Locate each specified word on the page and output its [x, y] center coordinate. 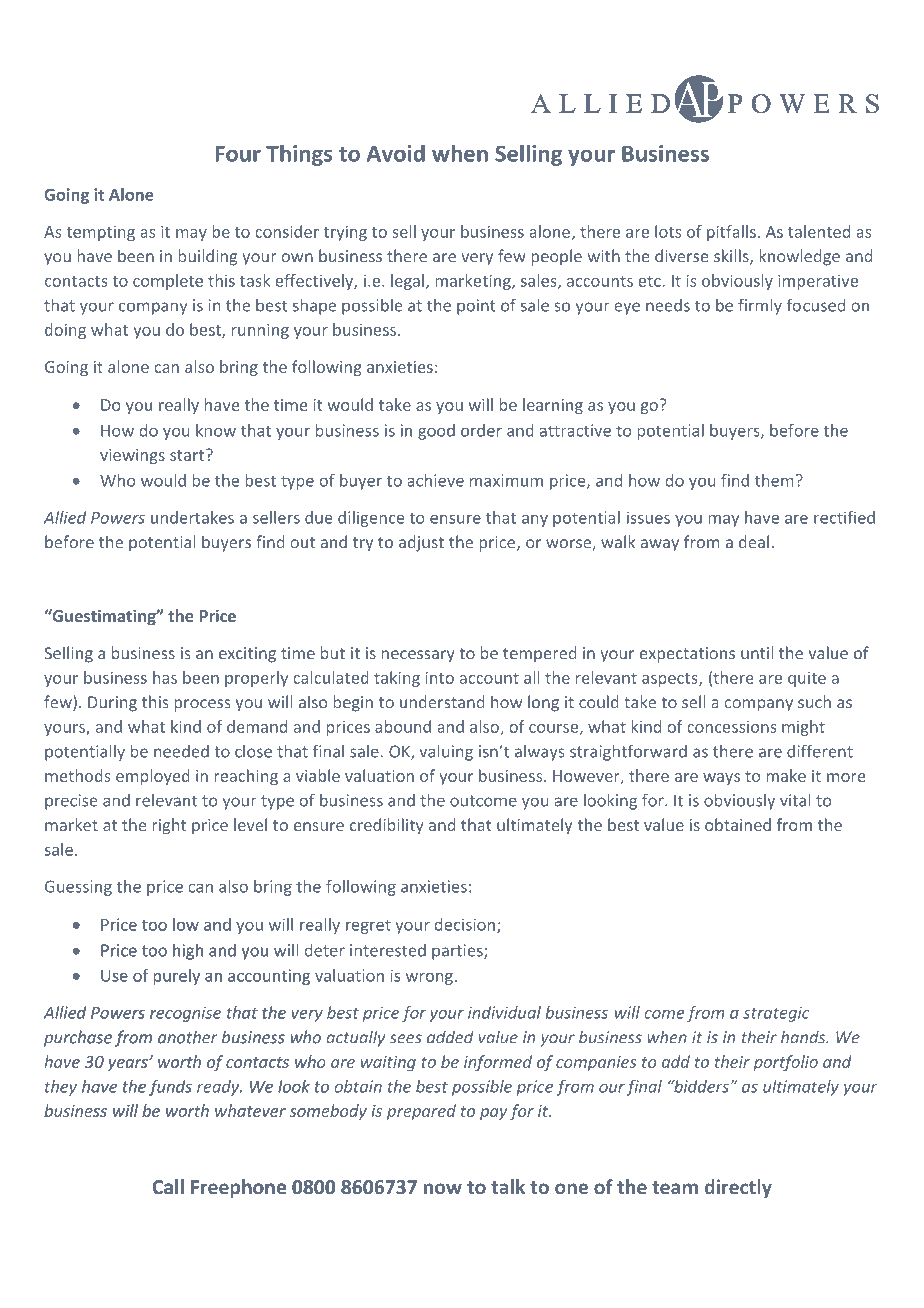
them [774, 480]
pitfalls [731, 233]
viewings [132, 456]
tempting [100, 233]
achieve [435, 480]
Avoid [396, 153]
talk [508, 1186]
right [169, 826]
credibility [387, 826]
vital [795, 800]
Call [168, 1186]
